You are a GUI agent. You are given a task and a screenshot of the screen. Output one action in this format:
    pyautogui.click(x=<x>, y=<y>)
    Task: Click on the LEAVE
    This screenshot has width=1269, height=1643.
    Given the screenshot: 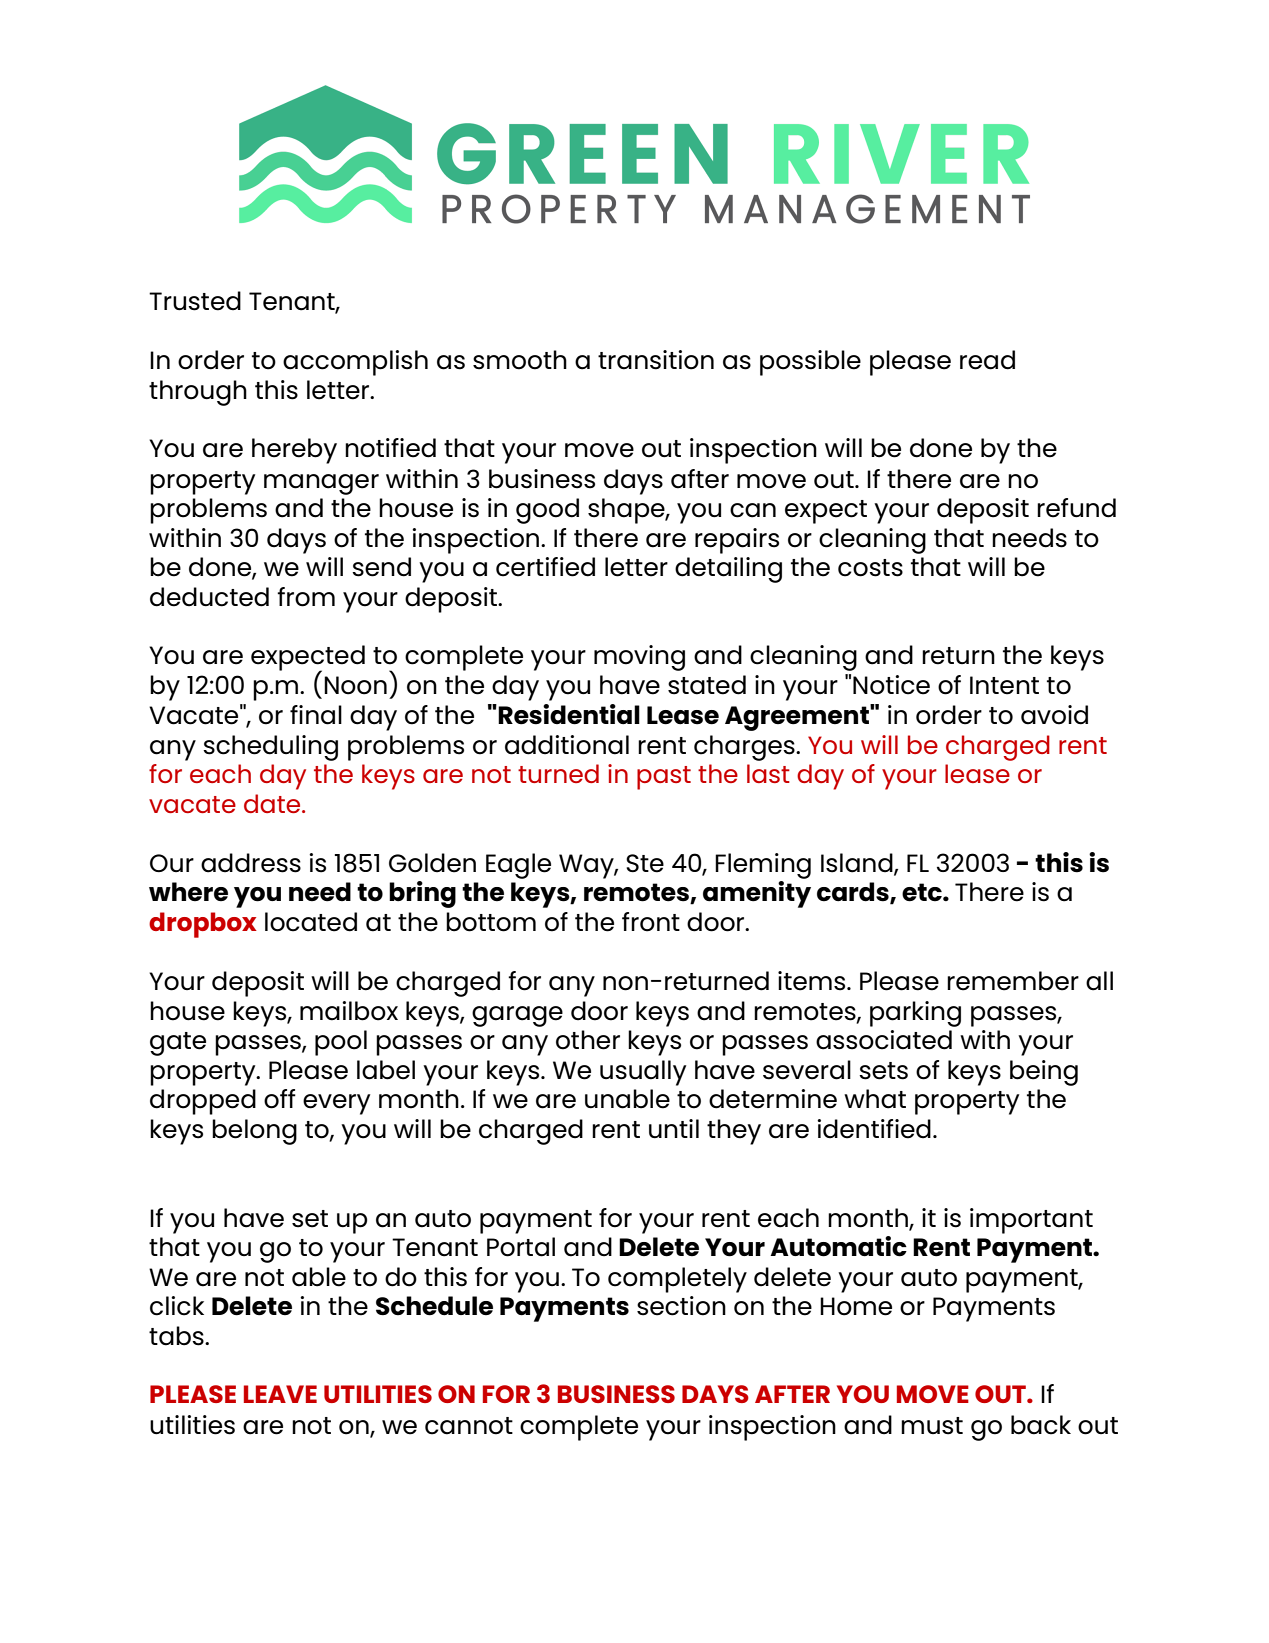 What is the action you would take?
    pyautogui.click(x=280, y=1394)
